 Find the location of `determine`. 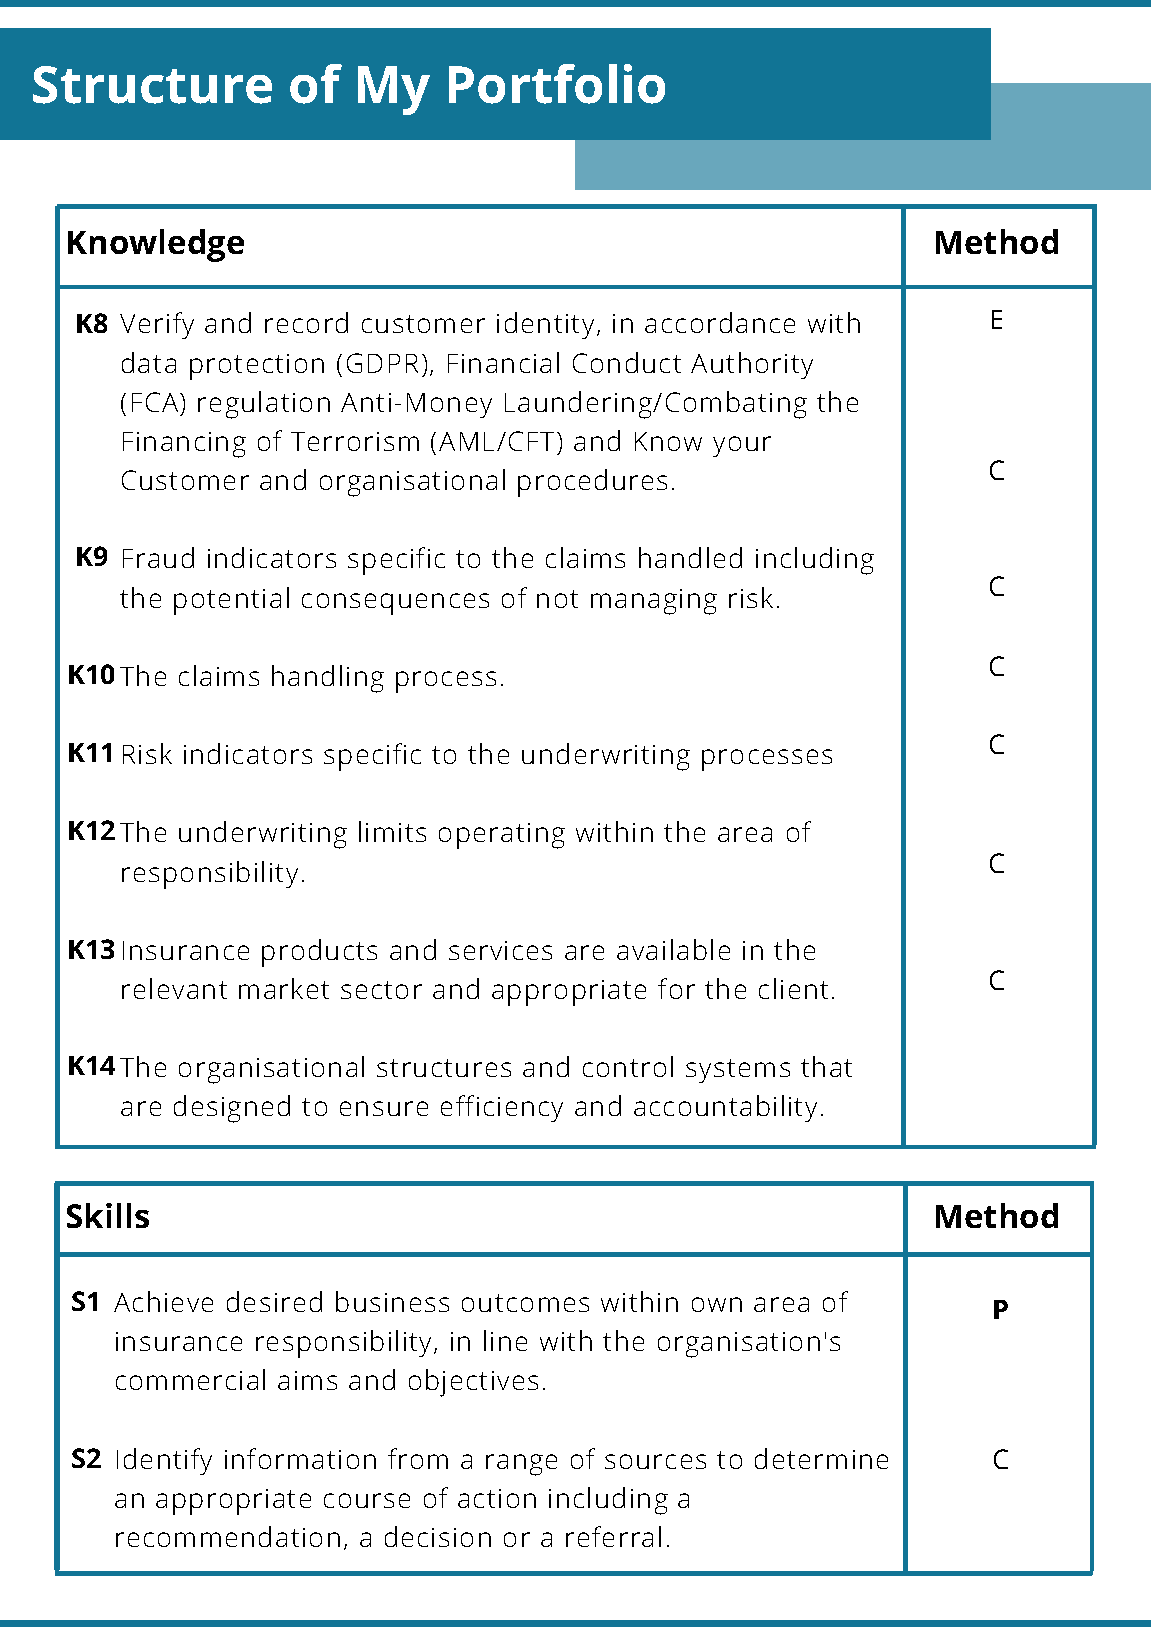

determine is located at coordinates (821, 1458).
